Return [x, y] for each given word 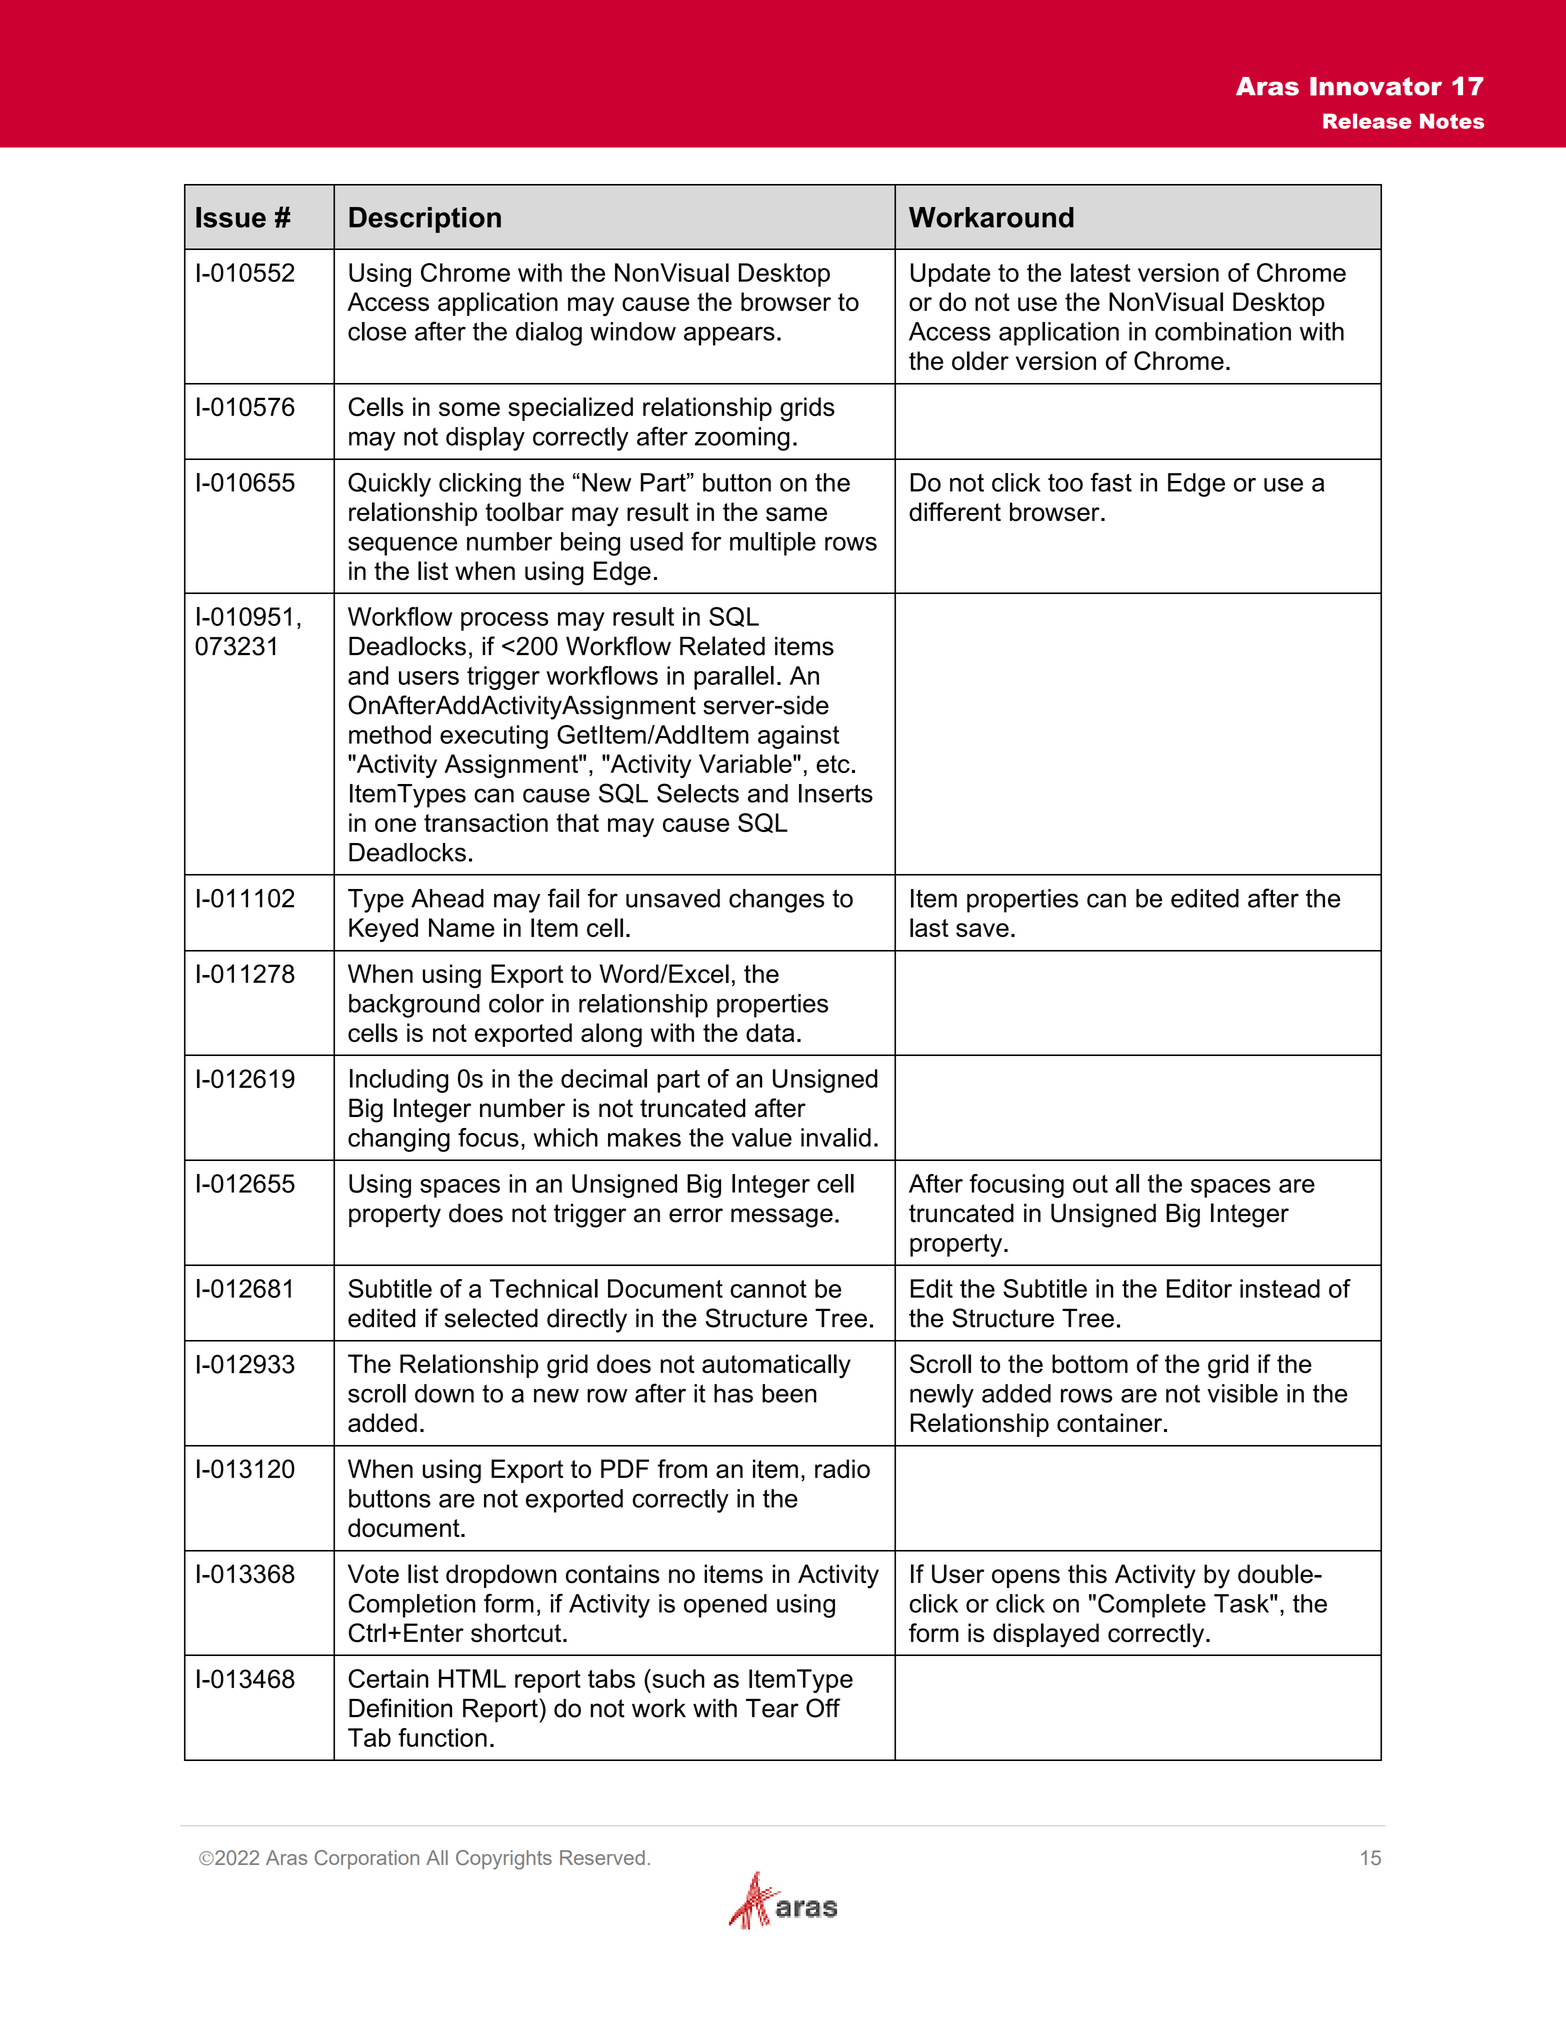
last [929, 927]
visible [1242, 1393]
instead [1280, 1288]
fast [1111, 482]
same [796, 514]
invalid [836, 1137]
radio [842, 1469]
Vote [373, 1574]
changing [399, 1140]
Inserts [836, 793]
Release [1367, 121]
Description [425, 220]
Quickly [389, 484]
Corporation [367, 1859]
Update [950, 275]
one [395, 825]
